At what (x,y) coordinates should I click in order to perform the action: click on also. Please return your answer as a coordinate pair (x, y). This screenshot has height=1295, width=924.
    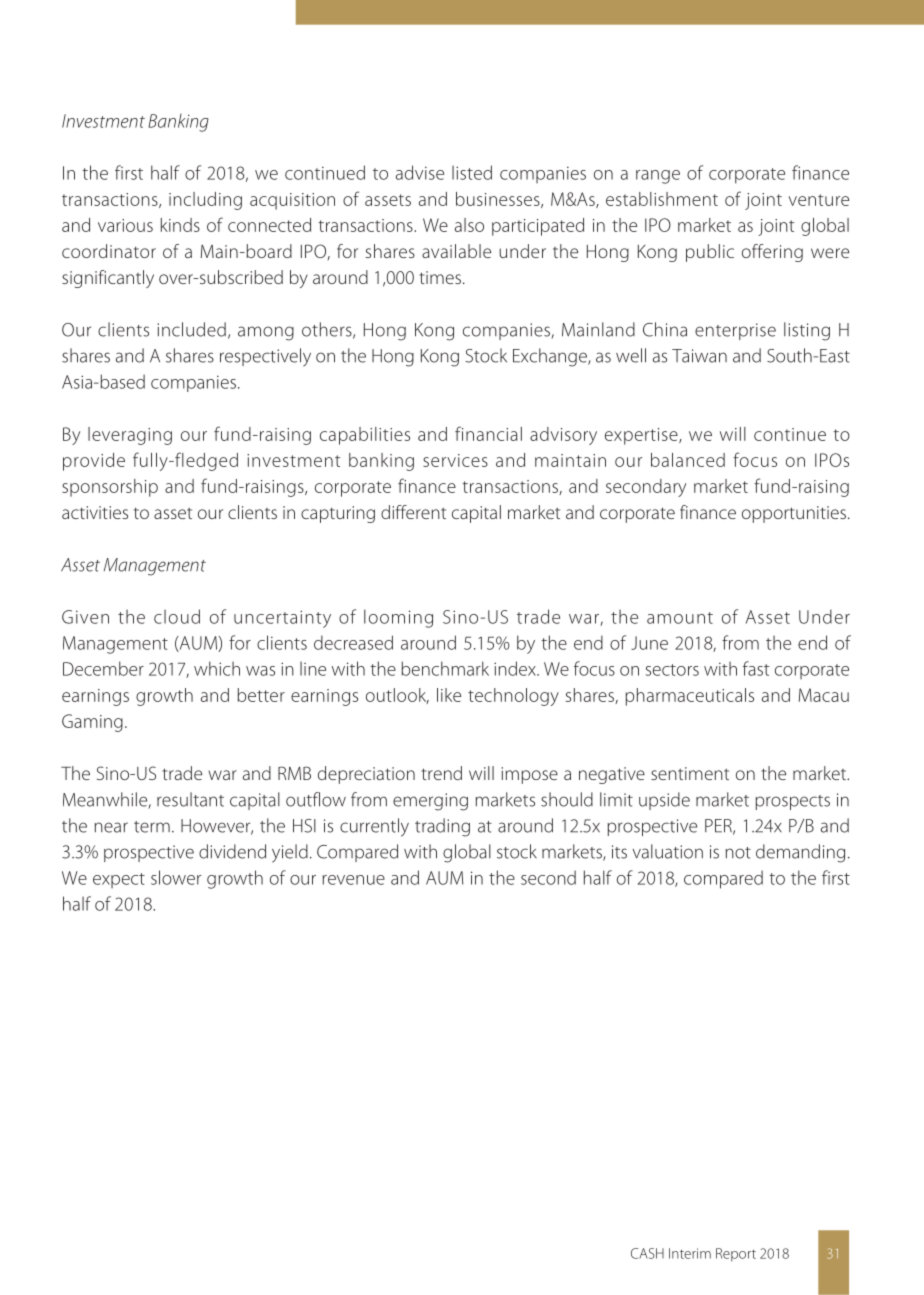
    Looking at the image, I should click on (469, 225).
